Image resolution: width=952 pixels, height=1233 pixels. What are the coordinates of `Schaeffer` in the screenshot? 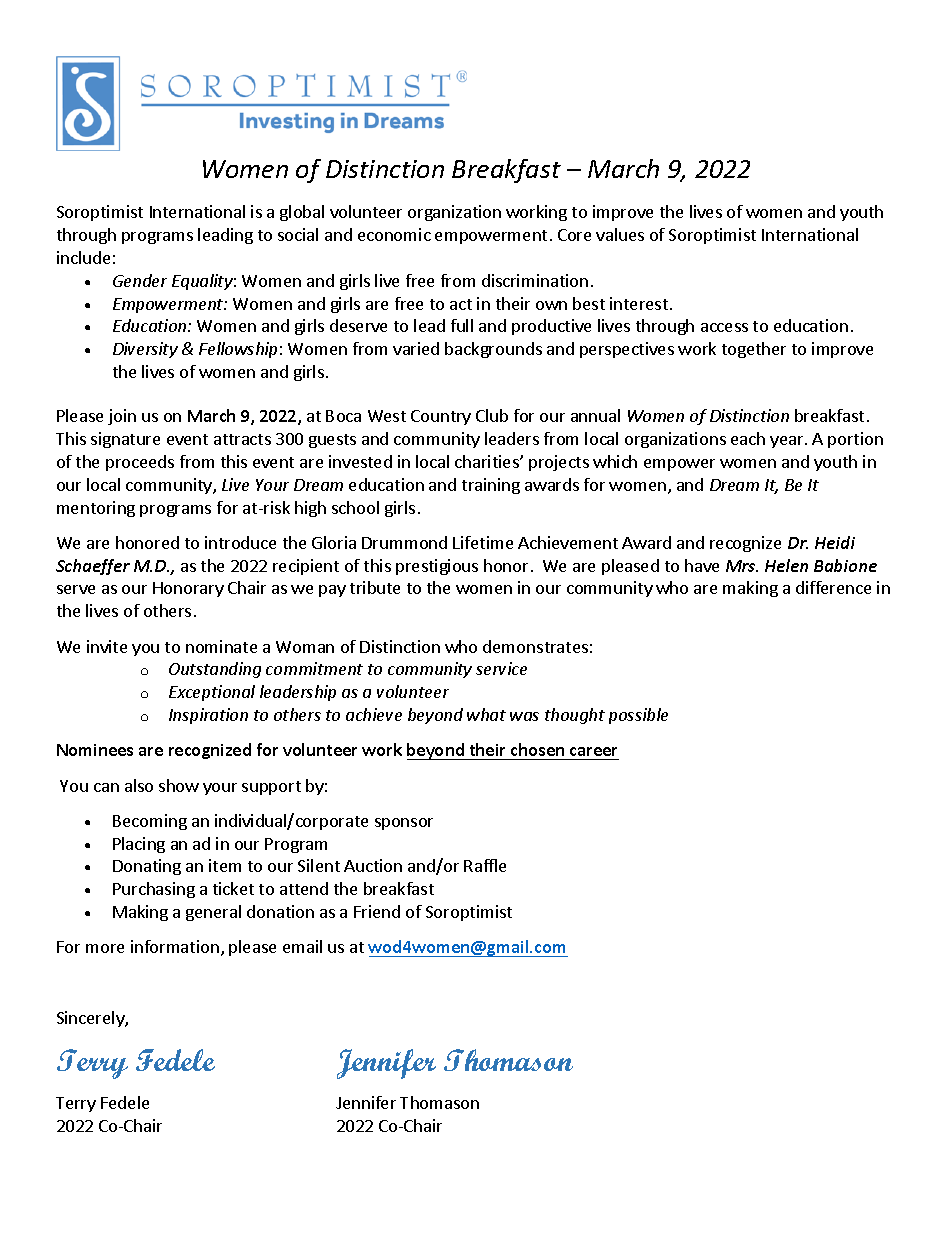 It's located at (93, 567).
